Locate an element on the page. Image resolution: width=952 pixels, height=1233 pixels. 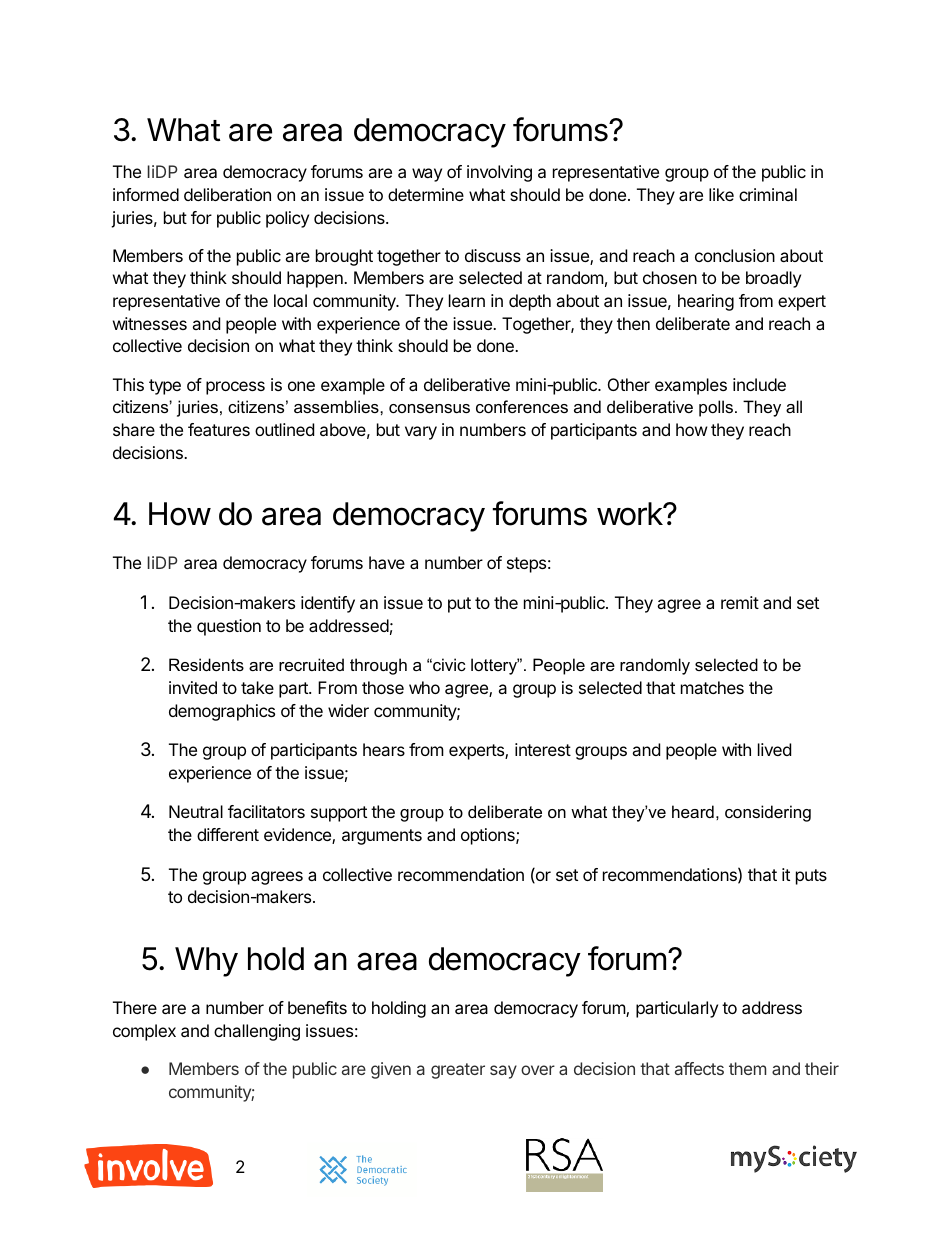
involving is located at coordinates (499, 173).
